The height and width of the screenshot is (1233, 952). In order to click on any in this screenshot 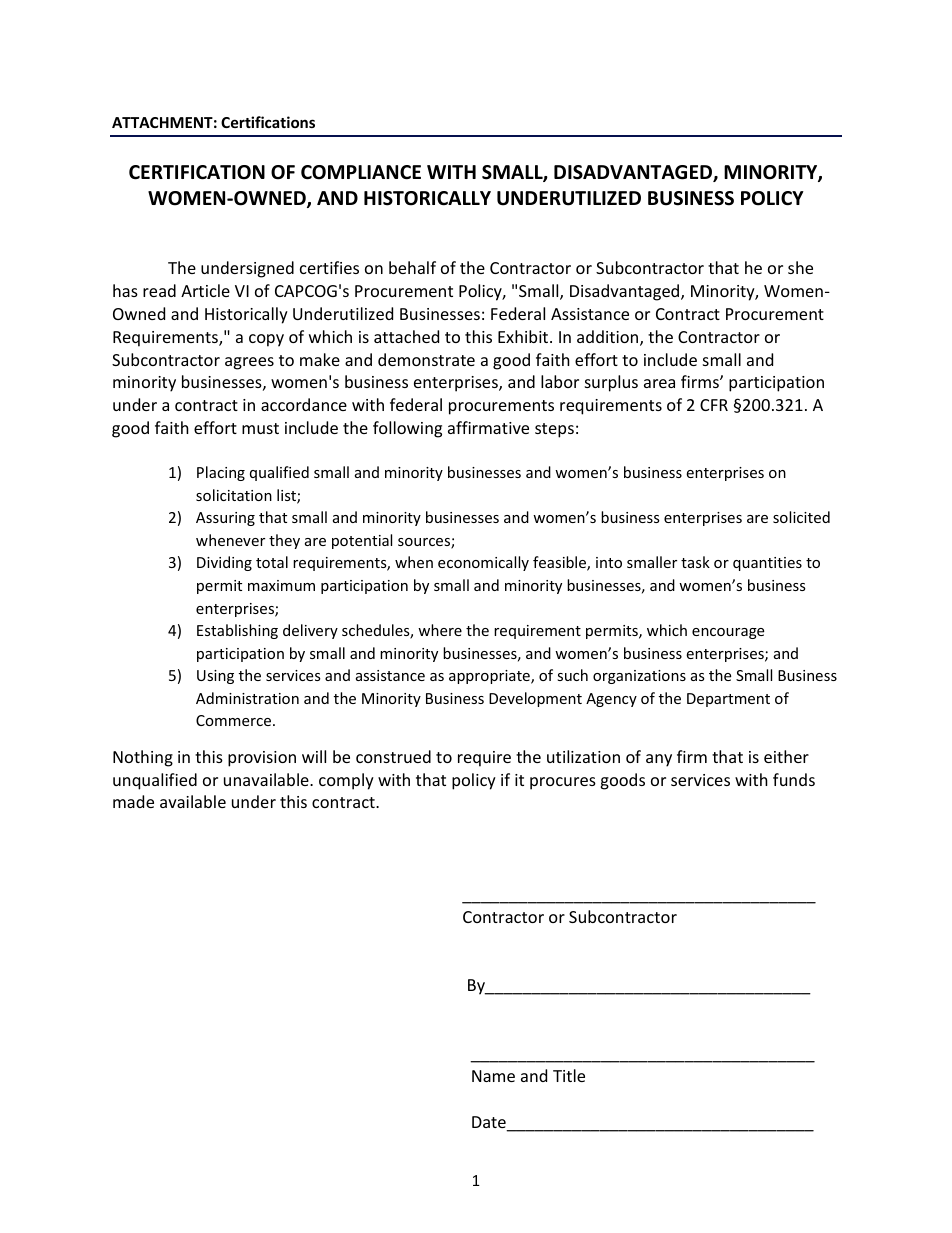, I will do `click(659, 760)`.
